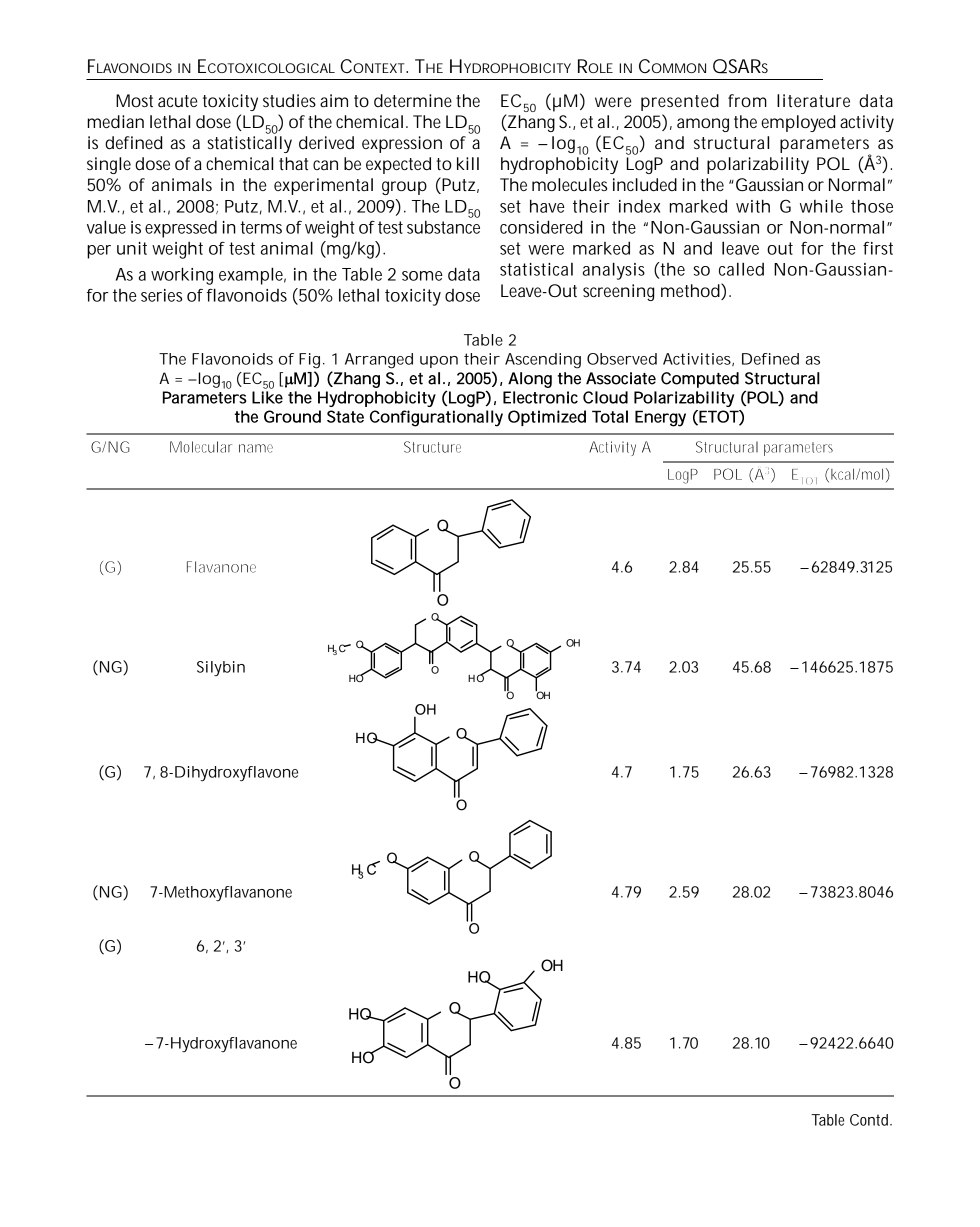 Image resolution: width=980 pixels, height=1227 pixels. What do you see at coordinates (798, 123) in the screenshot?
I see `employed` at bounding box center [798, 123].
